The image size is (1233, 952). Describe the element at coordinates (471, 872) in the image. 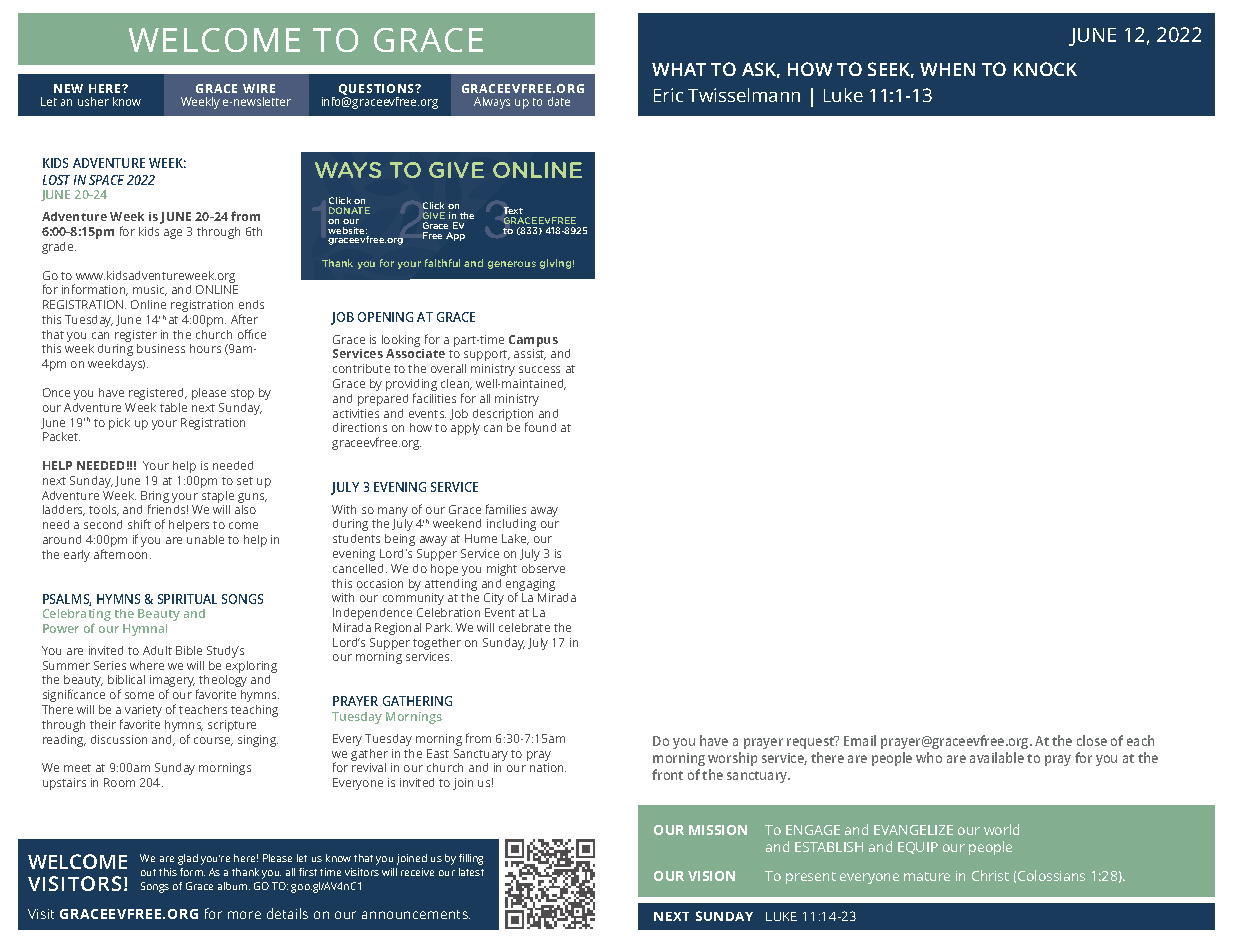

I see `latest` at that location.
